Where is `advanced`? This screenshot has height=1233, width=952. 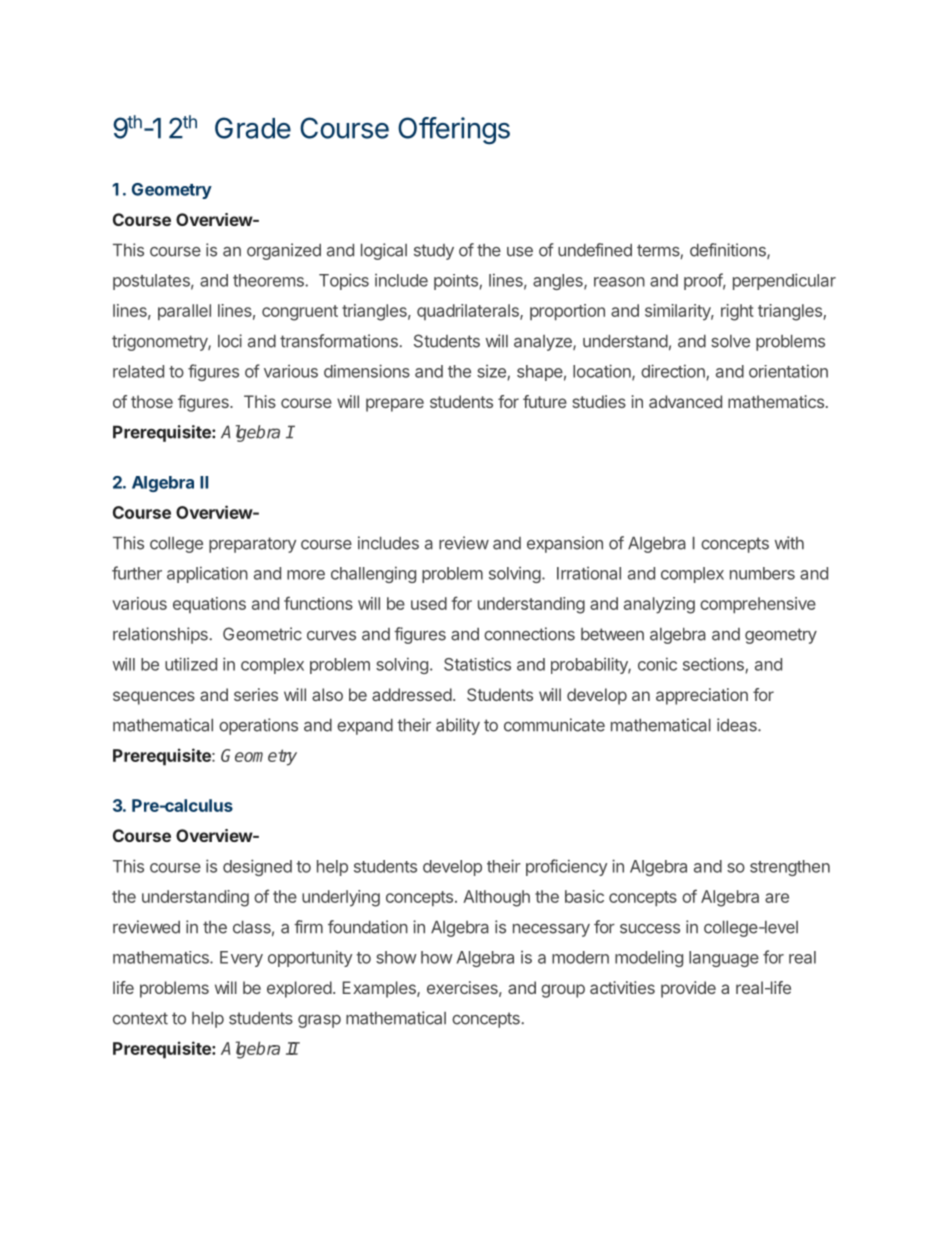 advanced is located at coordinates (685, 401).
